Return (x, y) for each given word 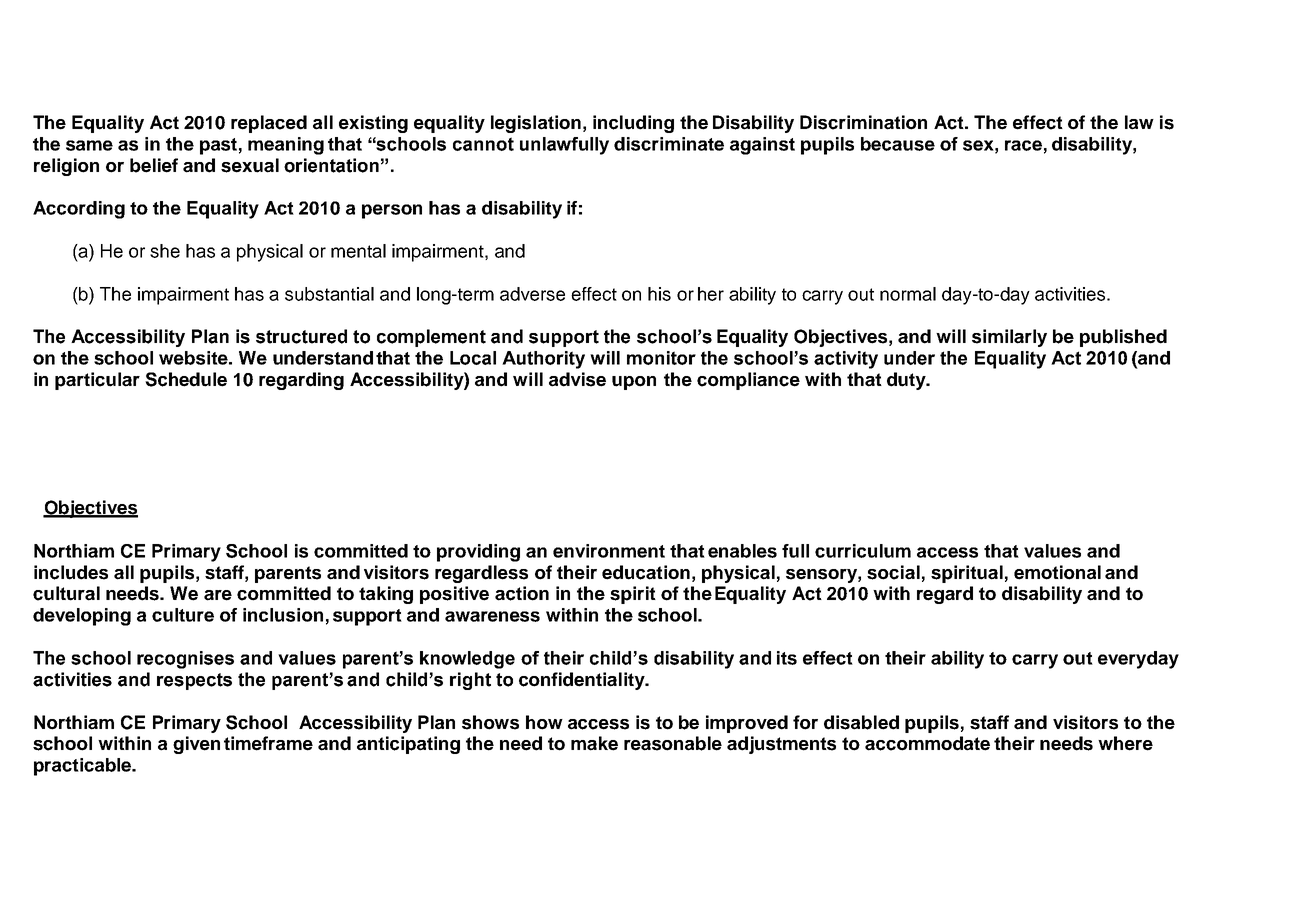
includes (71, 572)
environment (609, 551)
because (898, 144)
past (218, 146)
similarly (1009, 338)
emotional (1057, 572)
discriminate (669, 144)
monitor (661, 358)
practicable (84, 767)
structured (301, 336)
